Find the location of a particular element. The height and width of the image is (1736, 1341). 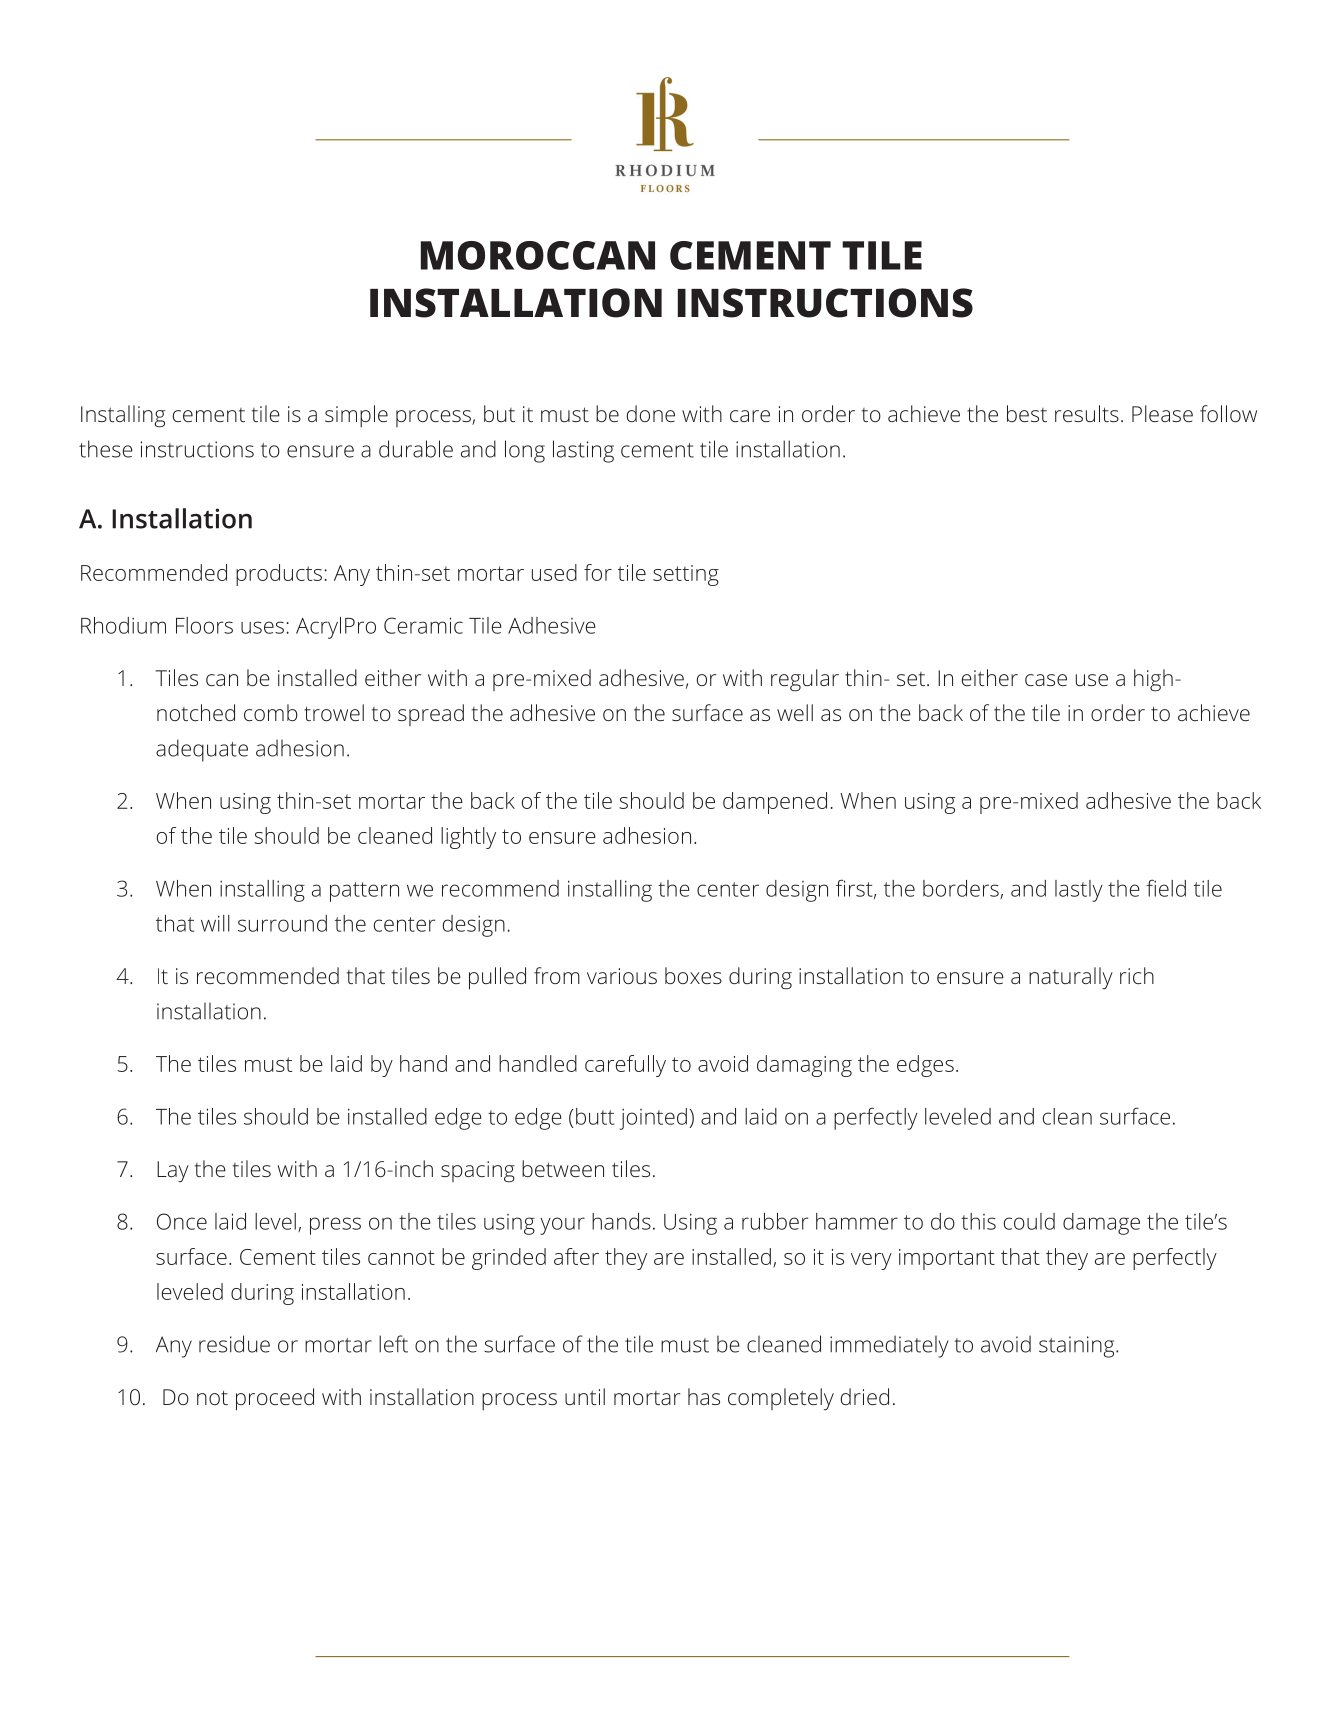

adequate is located at coordinates (202, 750).
